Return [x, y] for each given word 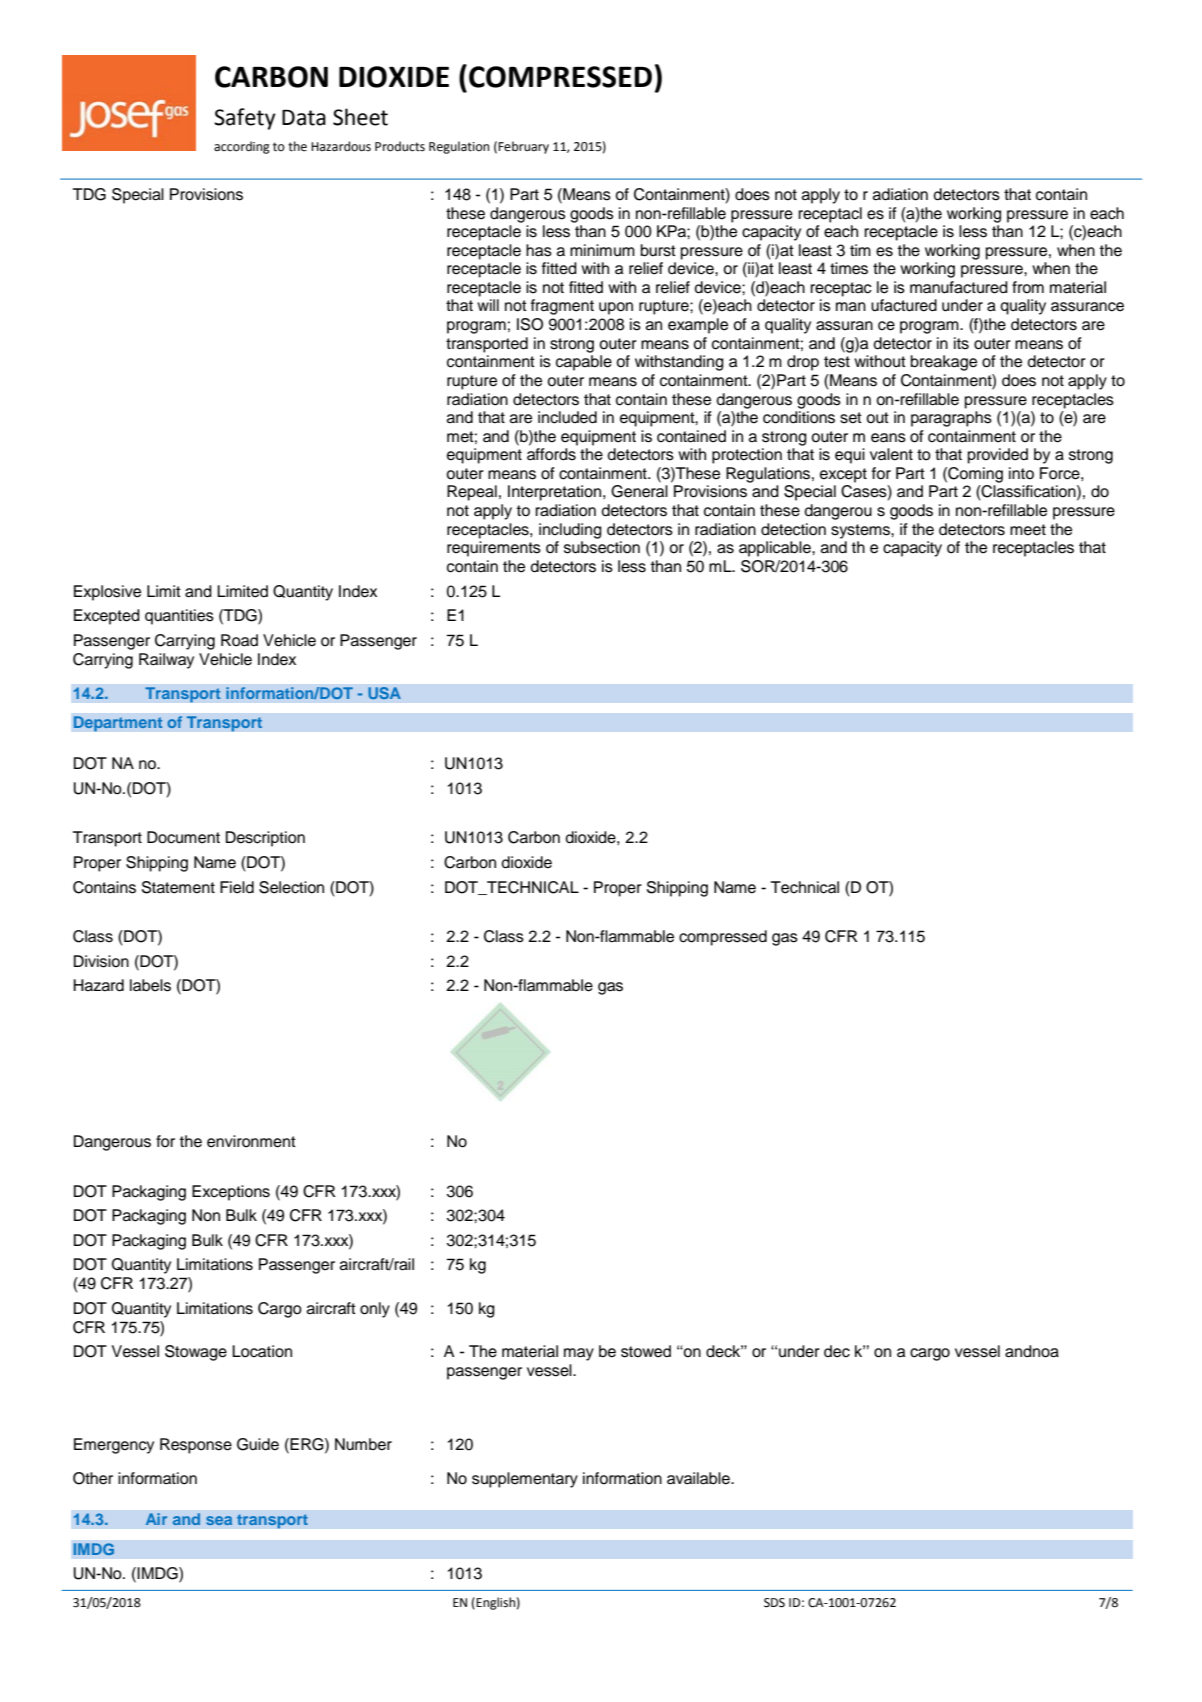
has [539, 250]
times [849, 268]
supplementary [525, 1480]
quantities [179, 617]
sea [219, 1520]
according [242, 147]
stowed [646, 1351]
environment [251, 1141]
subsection [602, 547]
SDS [774, 1603]
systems [861, 531]
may [579, 1354]
